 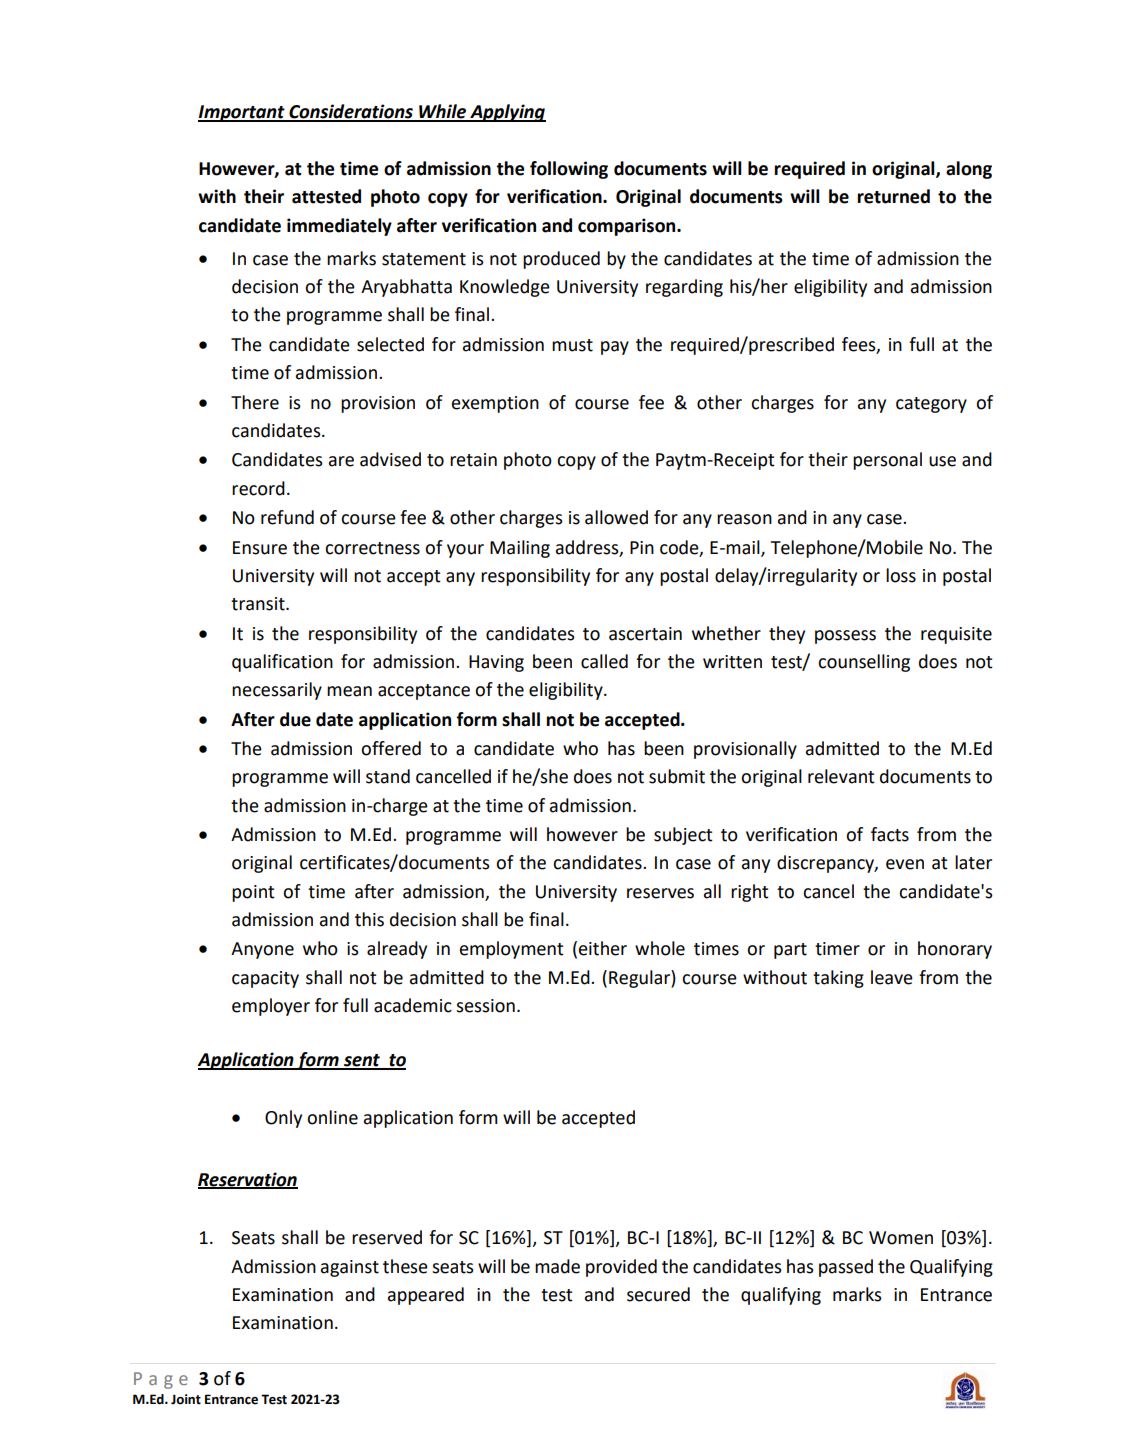 What do you see at coordinates (242, 113) in the image?
I see `Important` at bounding box center [242, 113].
